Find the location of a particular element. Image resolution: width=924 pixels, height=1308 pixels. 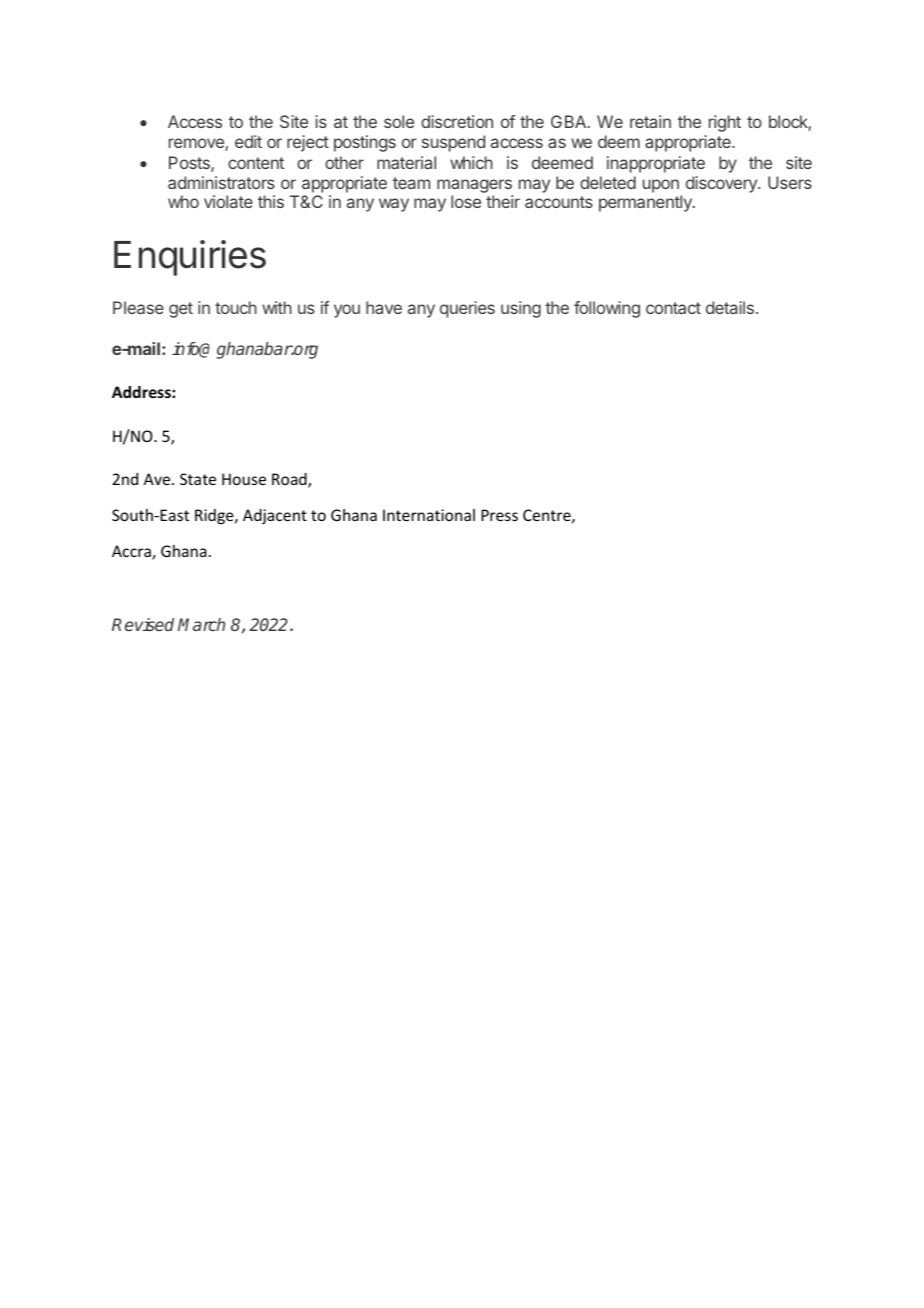

get is located at coordinates (181, 310).
